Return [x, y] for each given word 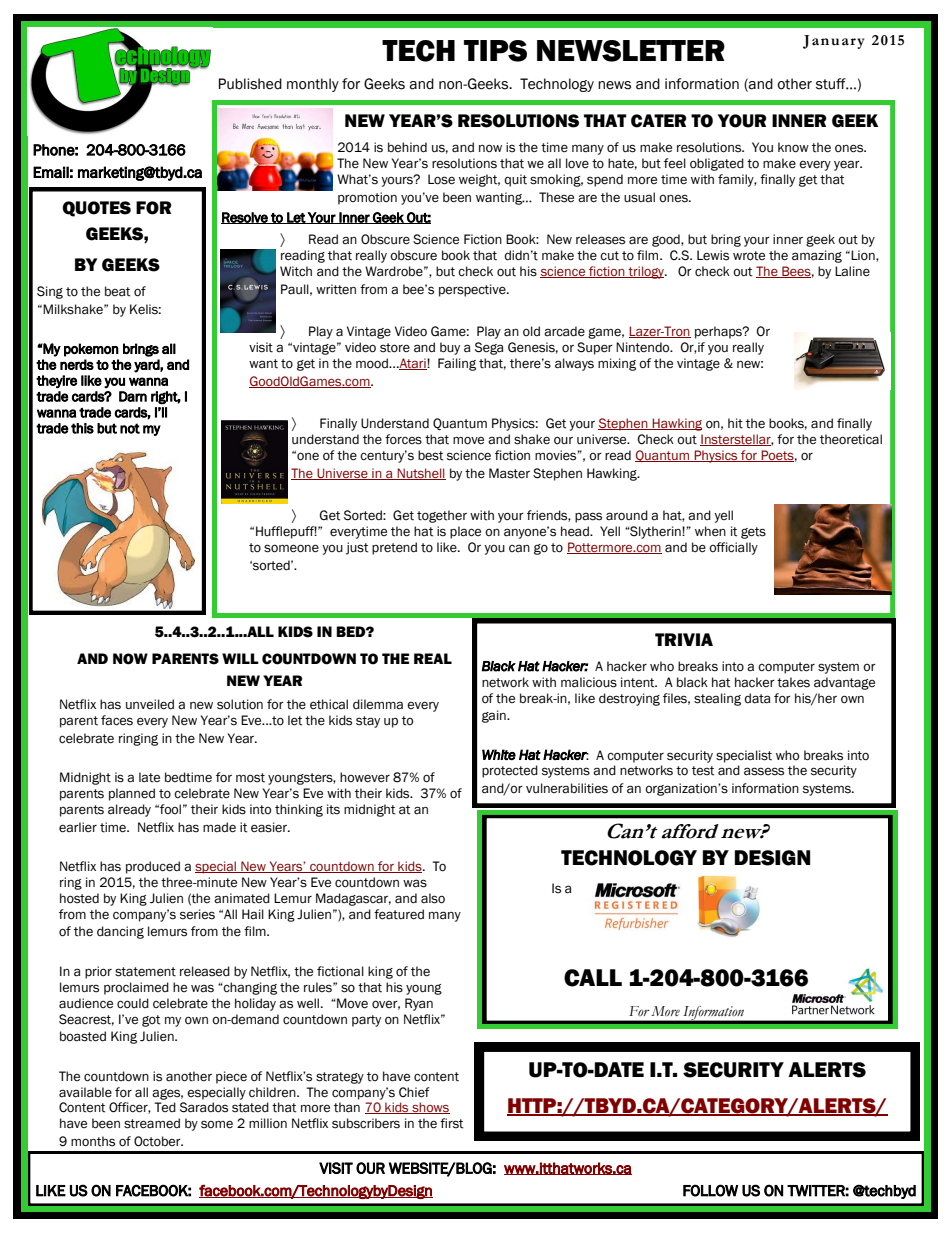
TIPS [495, 51]
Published [250, 84]
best [431, 455]
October [158, 1141]
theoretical [851, 439]
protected [510, 771]
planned [132, 794]
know [793, 147]
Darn [133, 396]
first [452, 1123]
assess [764, 771]
